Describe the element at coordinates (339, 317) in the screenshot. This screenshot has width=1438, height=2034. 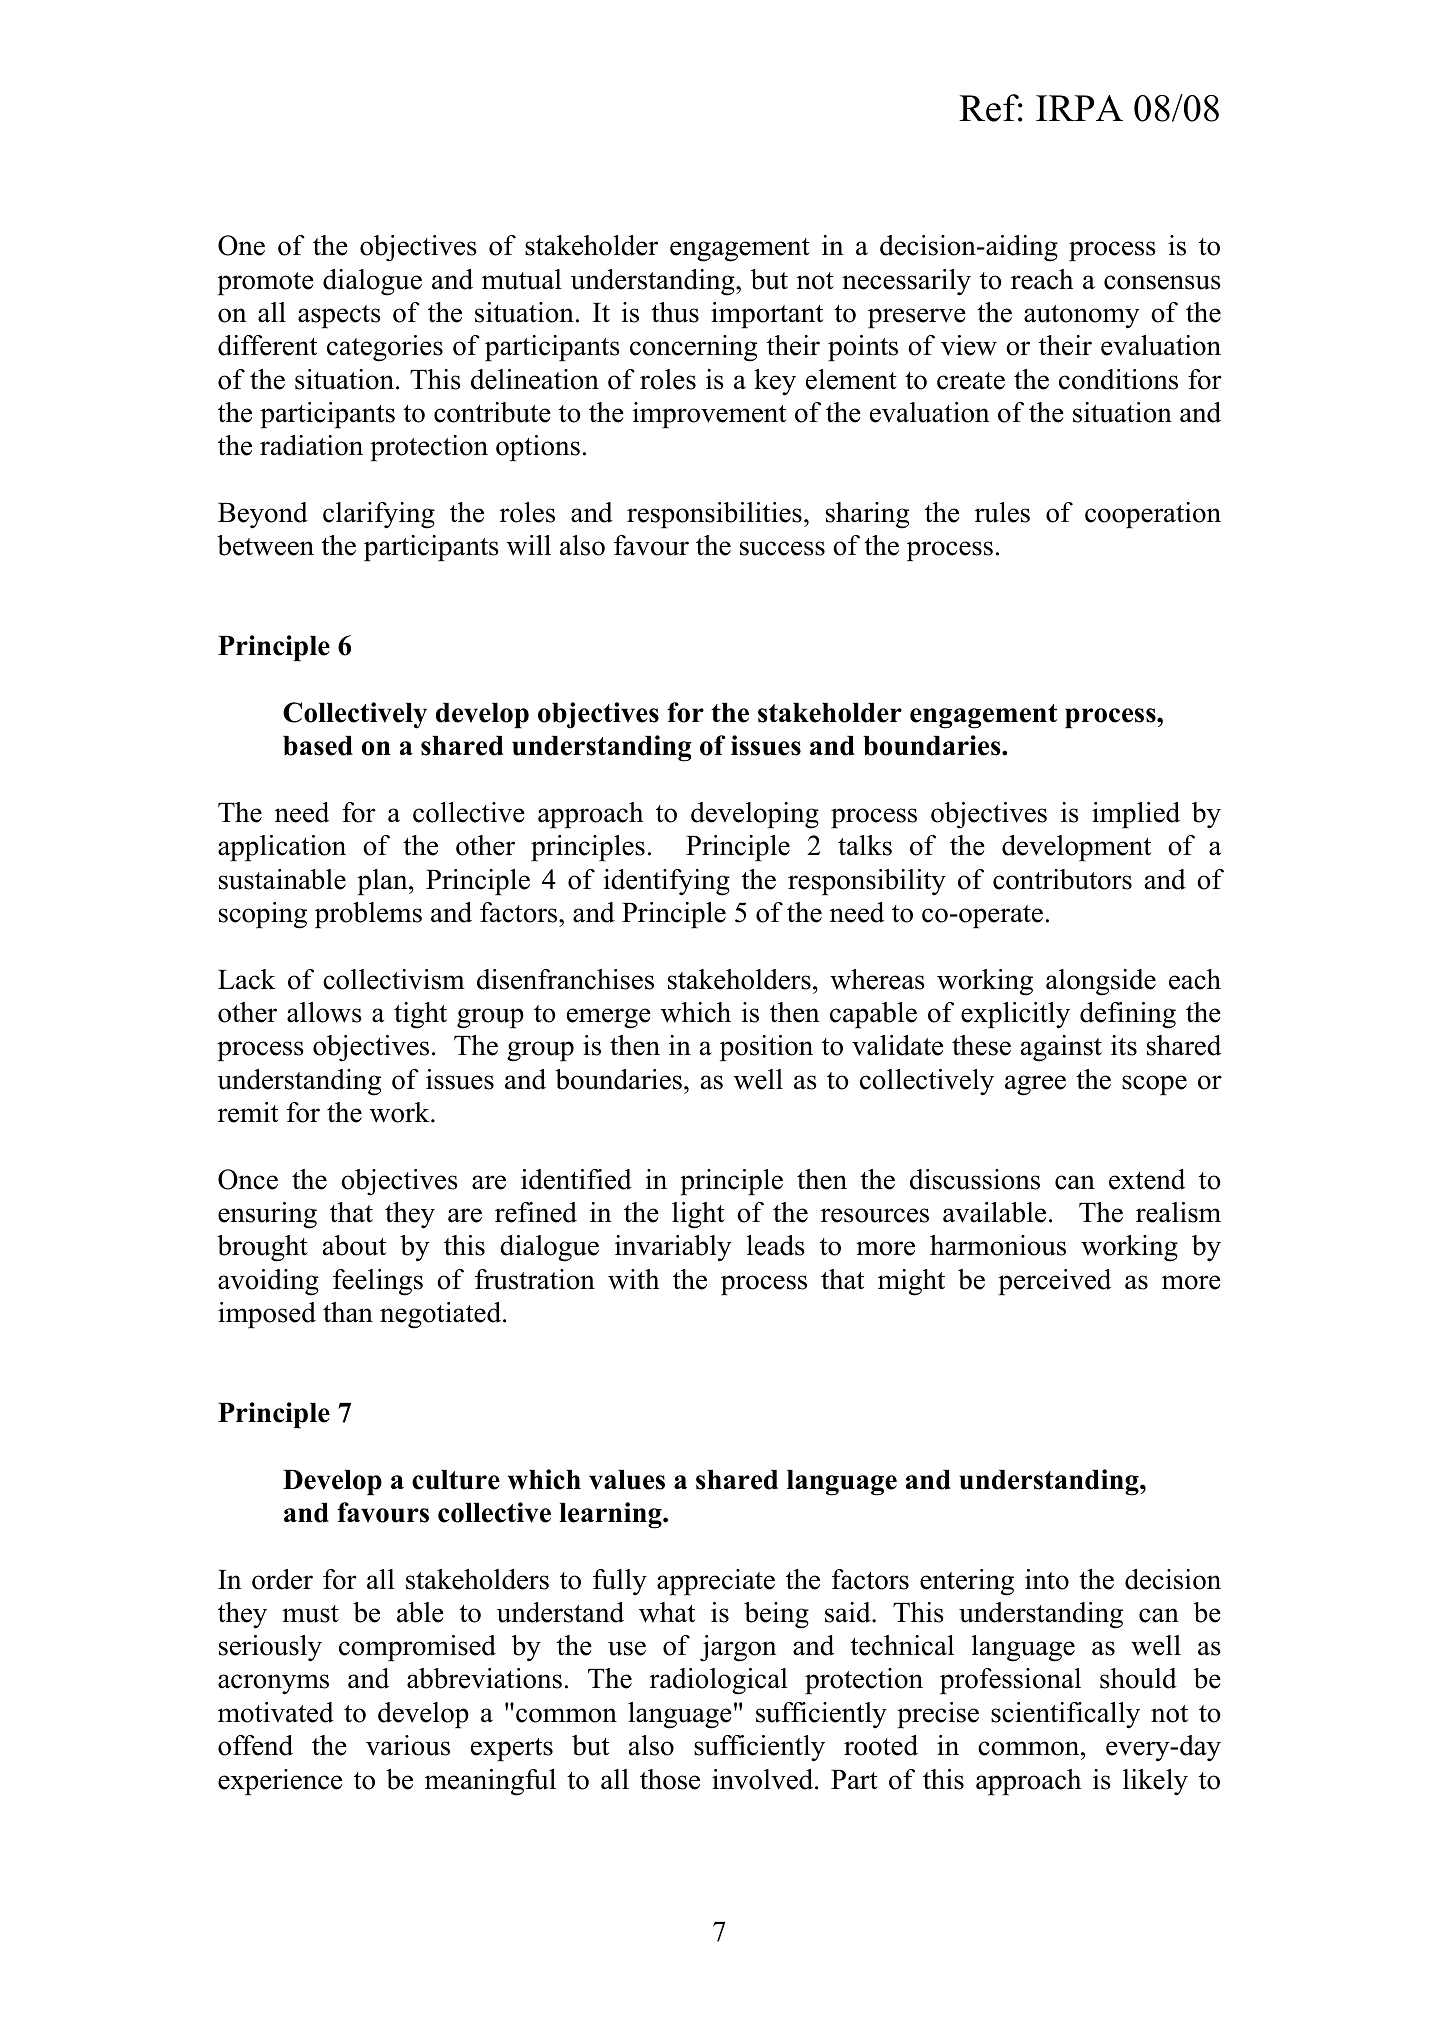
I see `aspects` at that location.
